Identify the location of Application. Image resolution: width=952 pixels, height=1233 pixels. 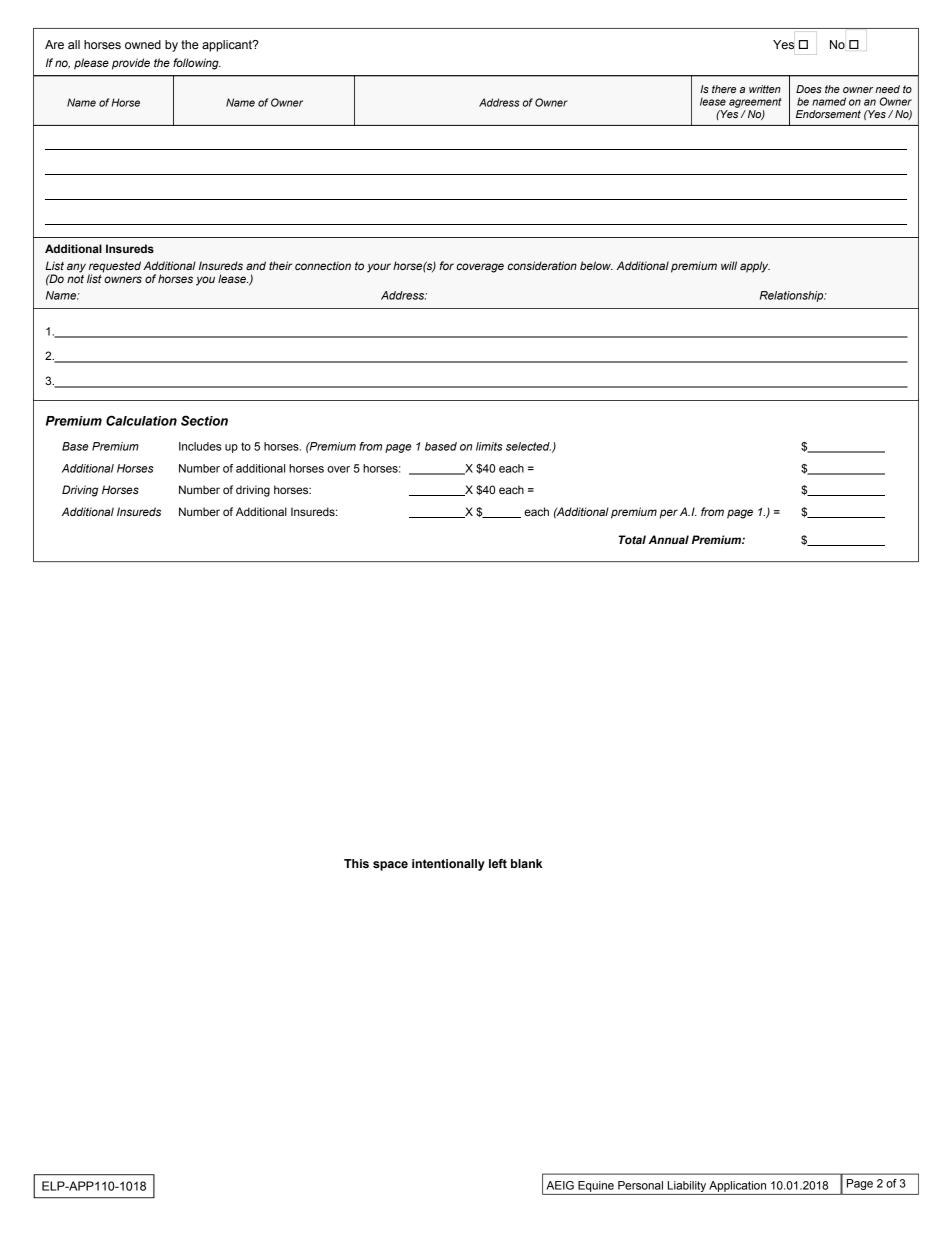
(737, 1186).
